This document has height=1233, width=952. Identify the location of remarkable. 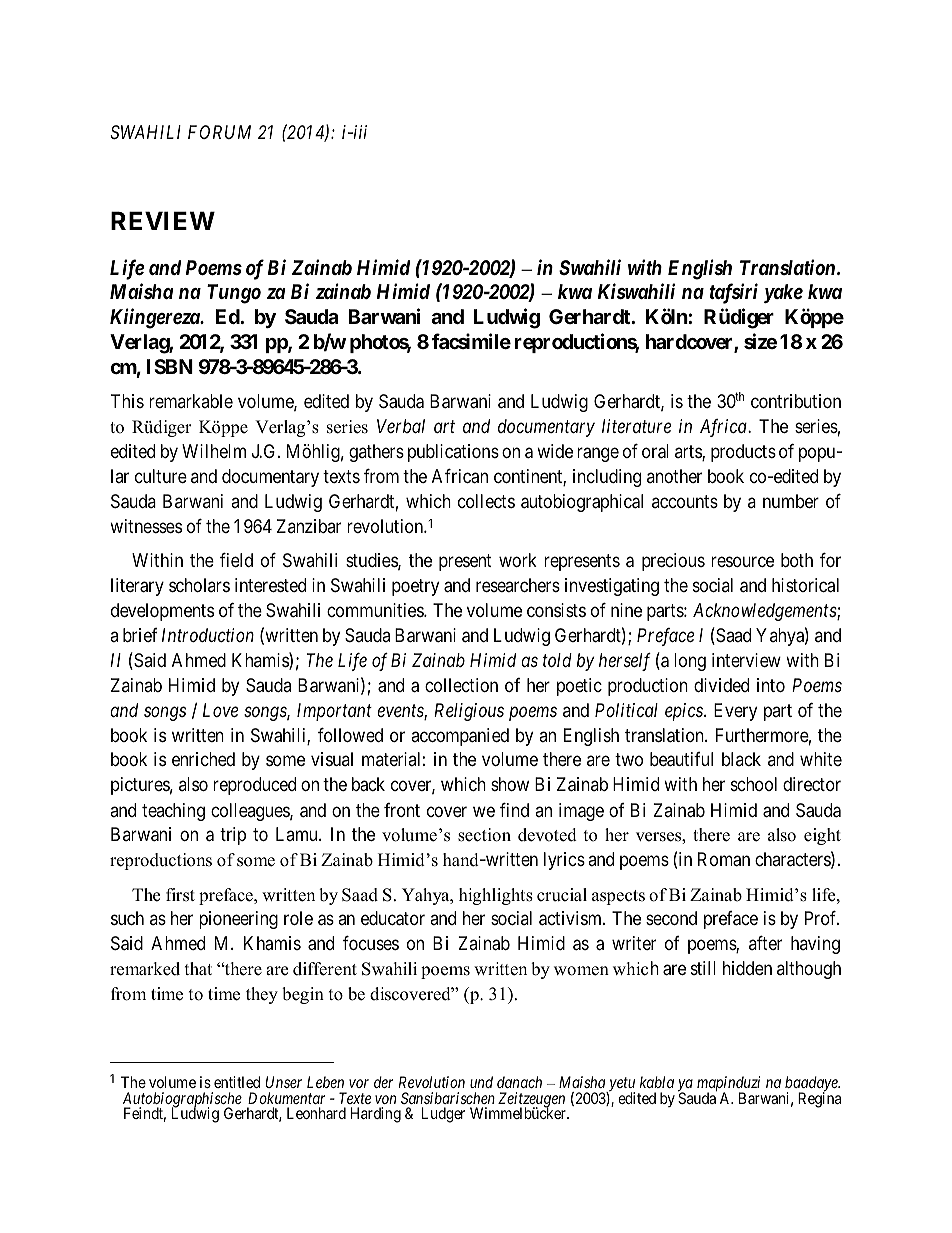
(191, 401).
